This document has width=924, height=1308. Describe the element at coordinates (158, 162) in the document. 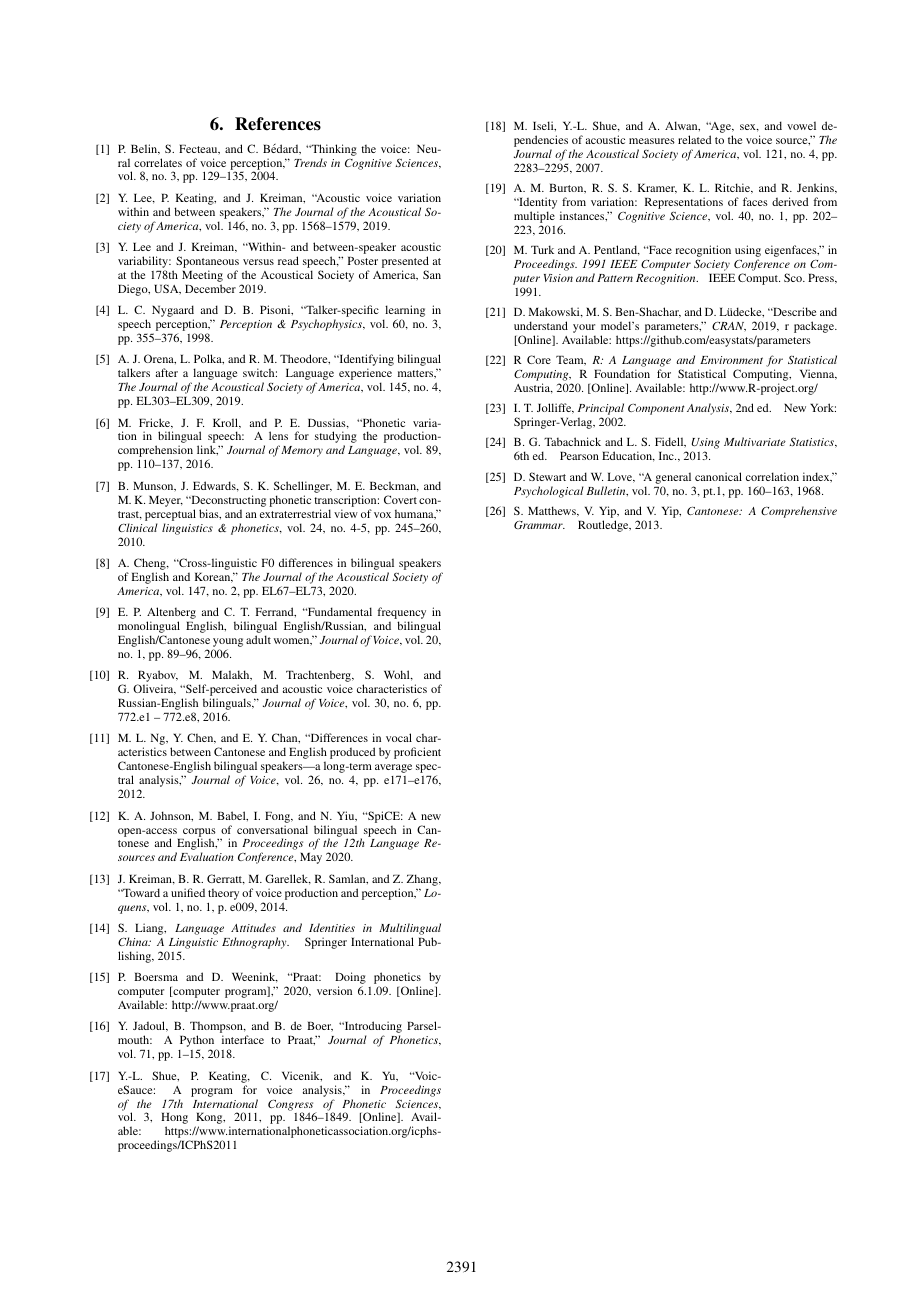

I see `correlates` at that location.
